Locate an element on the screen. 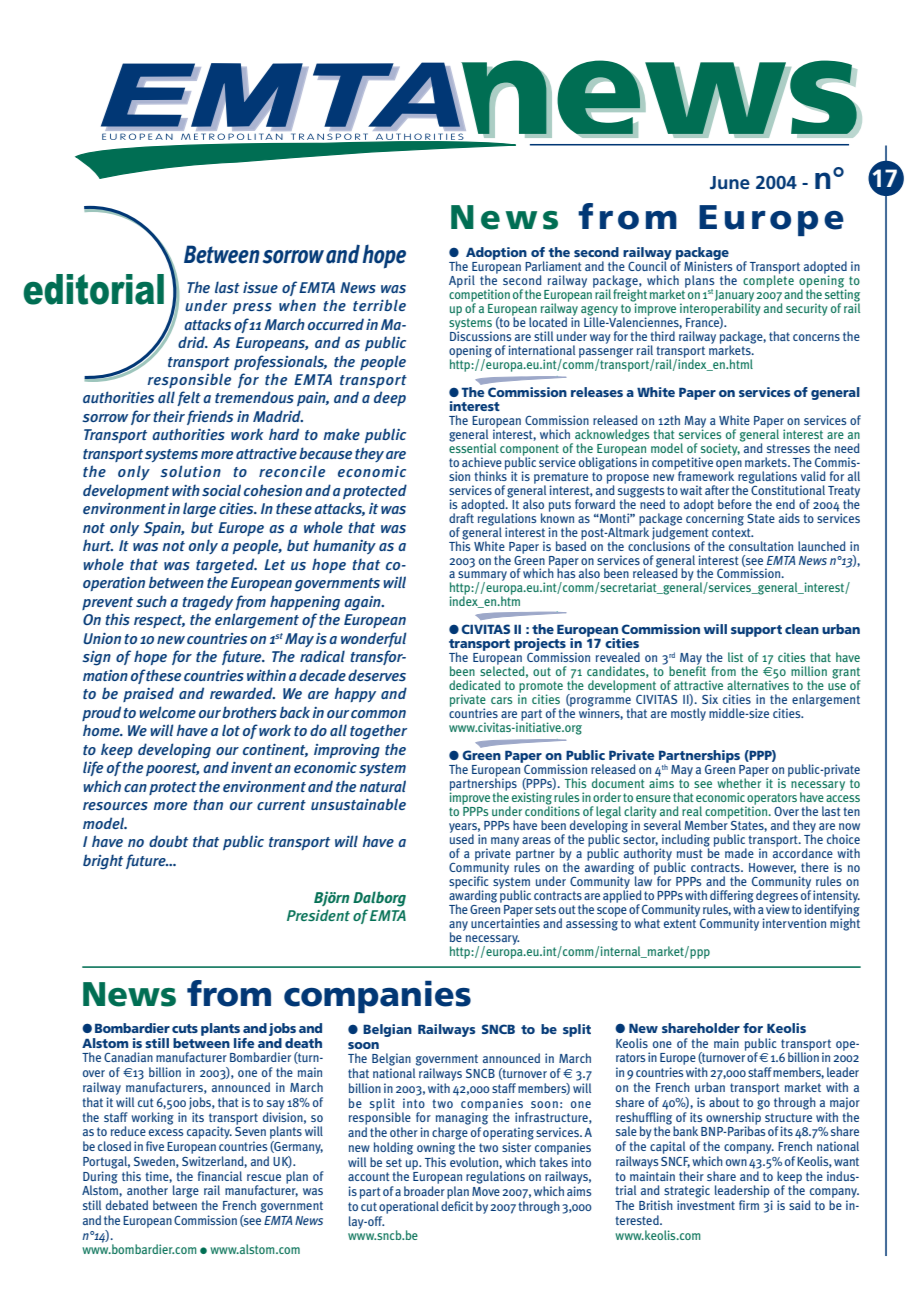 This screenshot has height=1308, width=924. made is located at coordinates (739, 853).
